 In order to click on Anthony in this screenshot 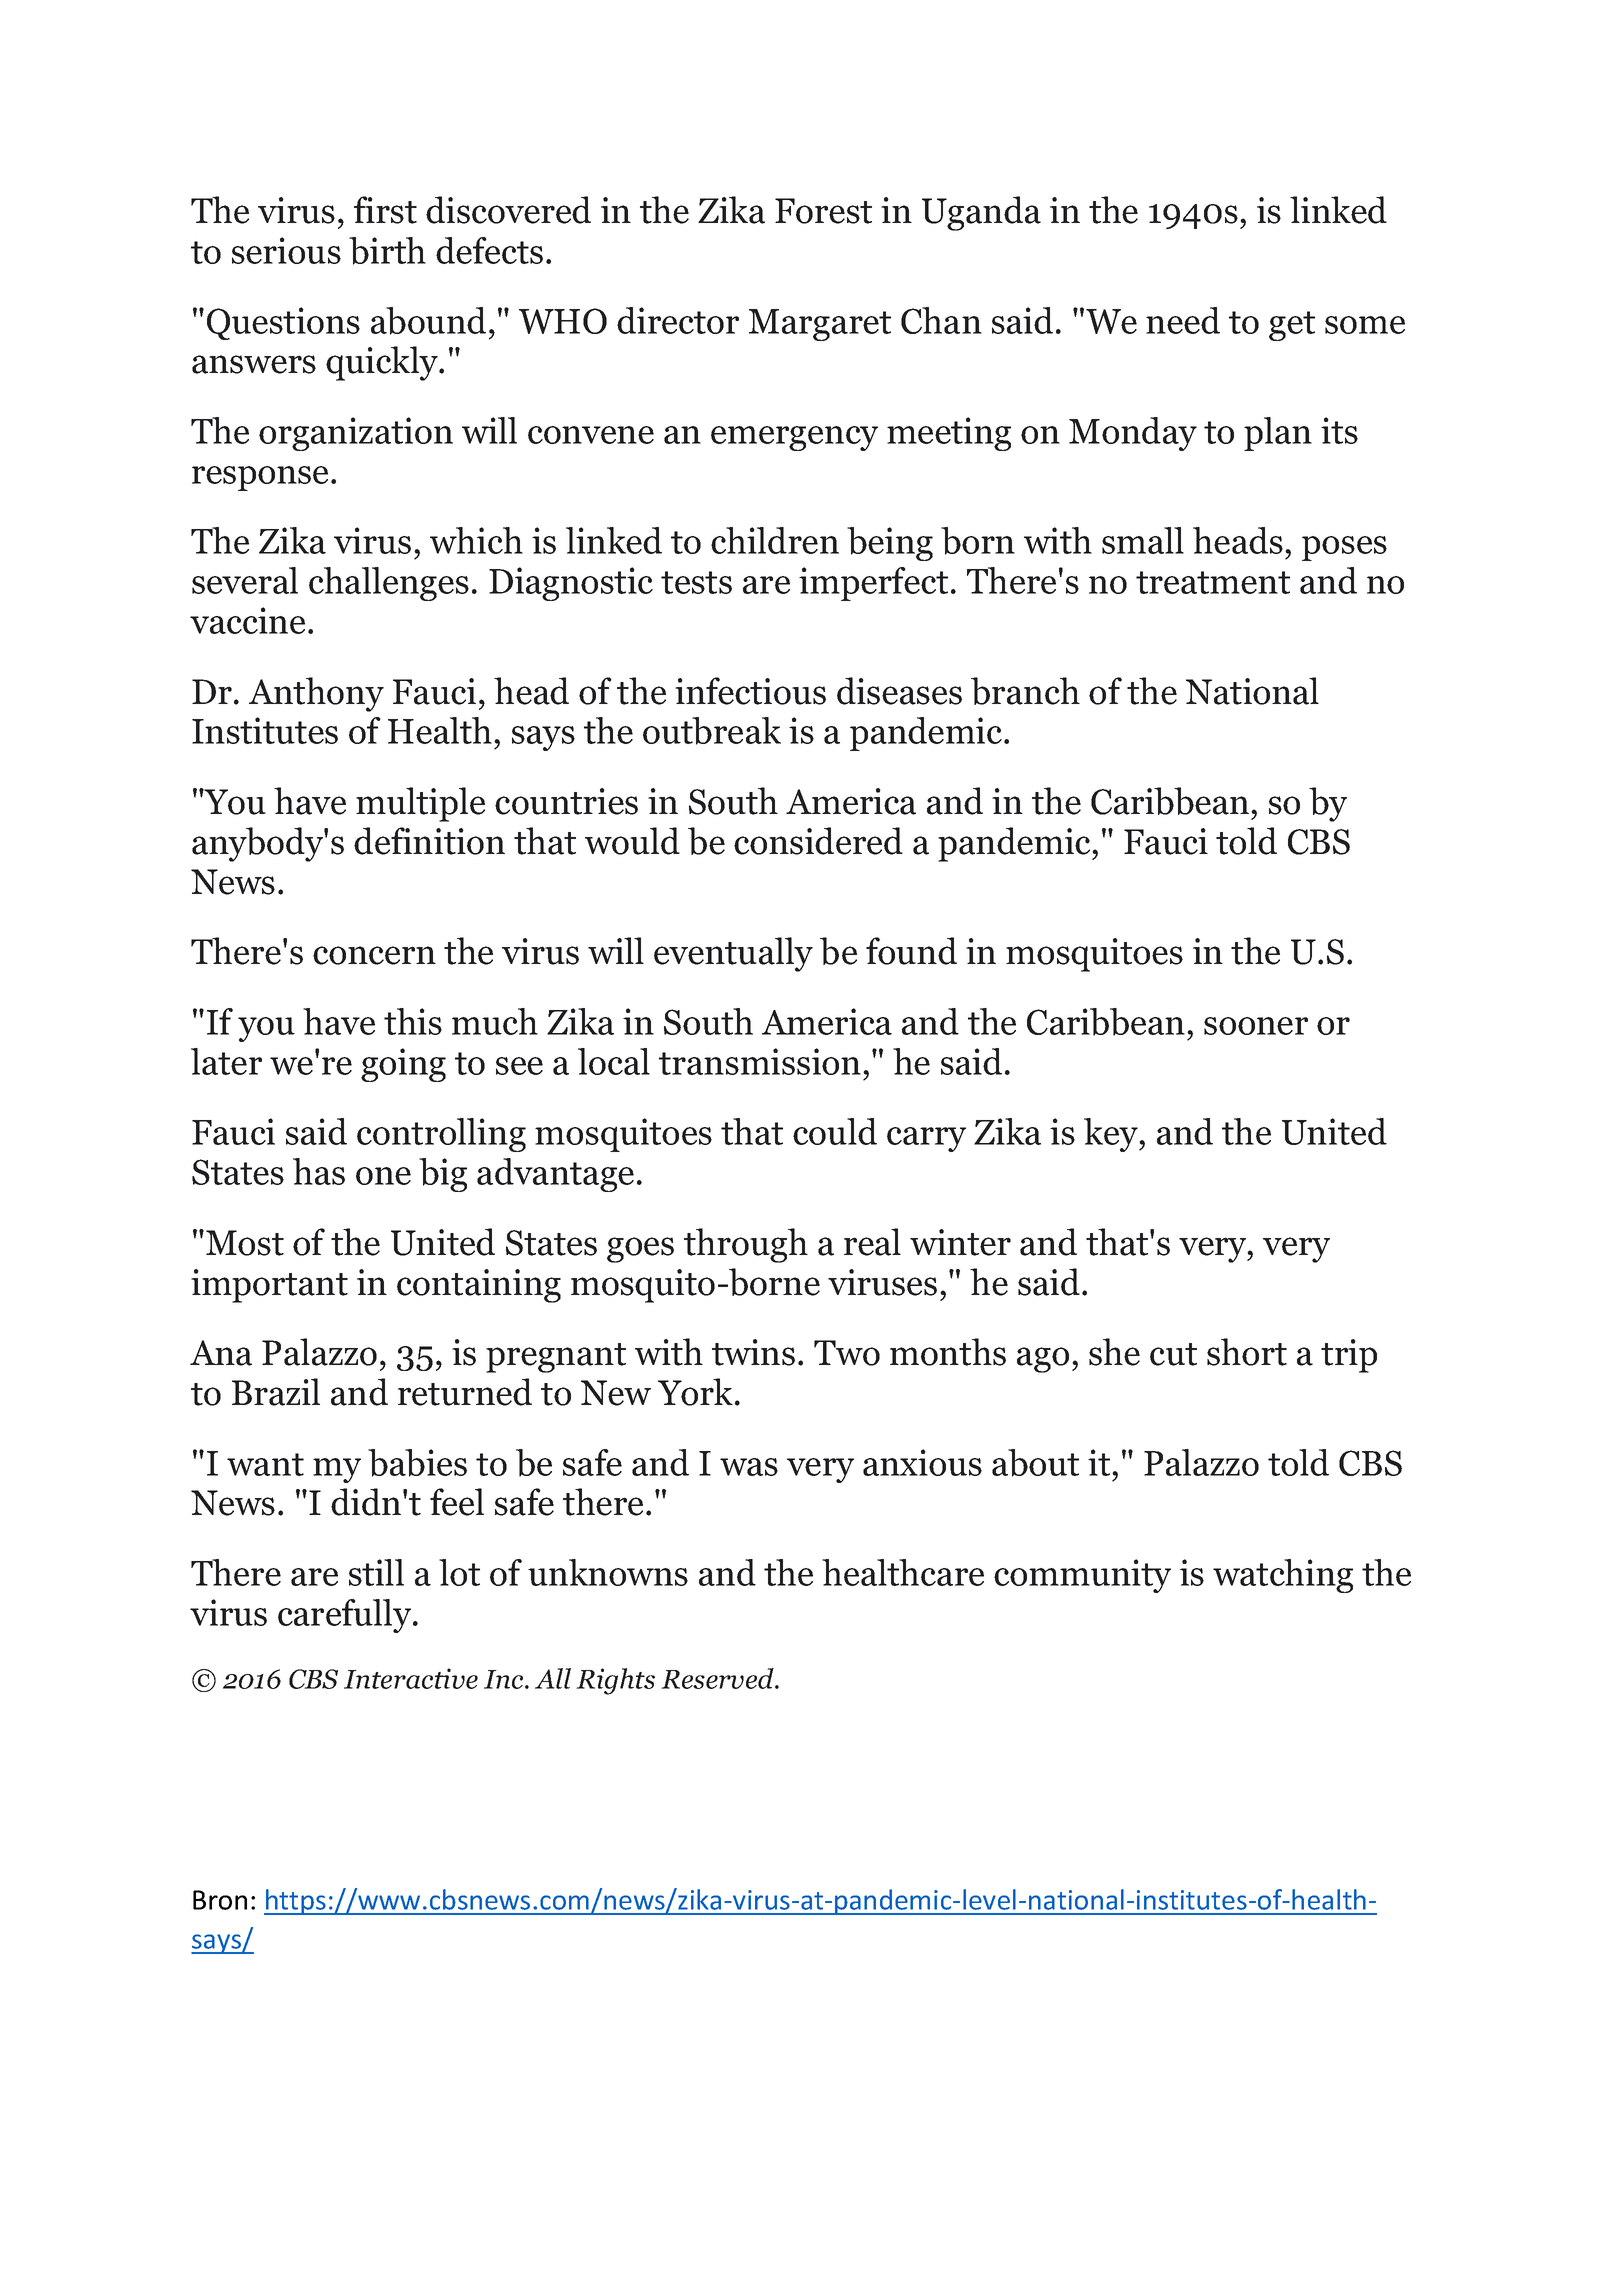, I will do `click(316, 694)`.
